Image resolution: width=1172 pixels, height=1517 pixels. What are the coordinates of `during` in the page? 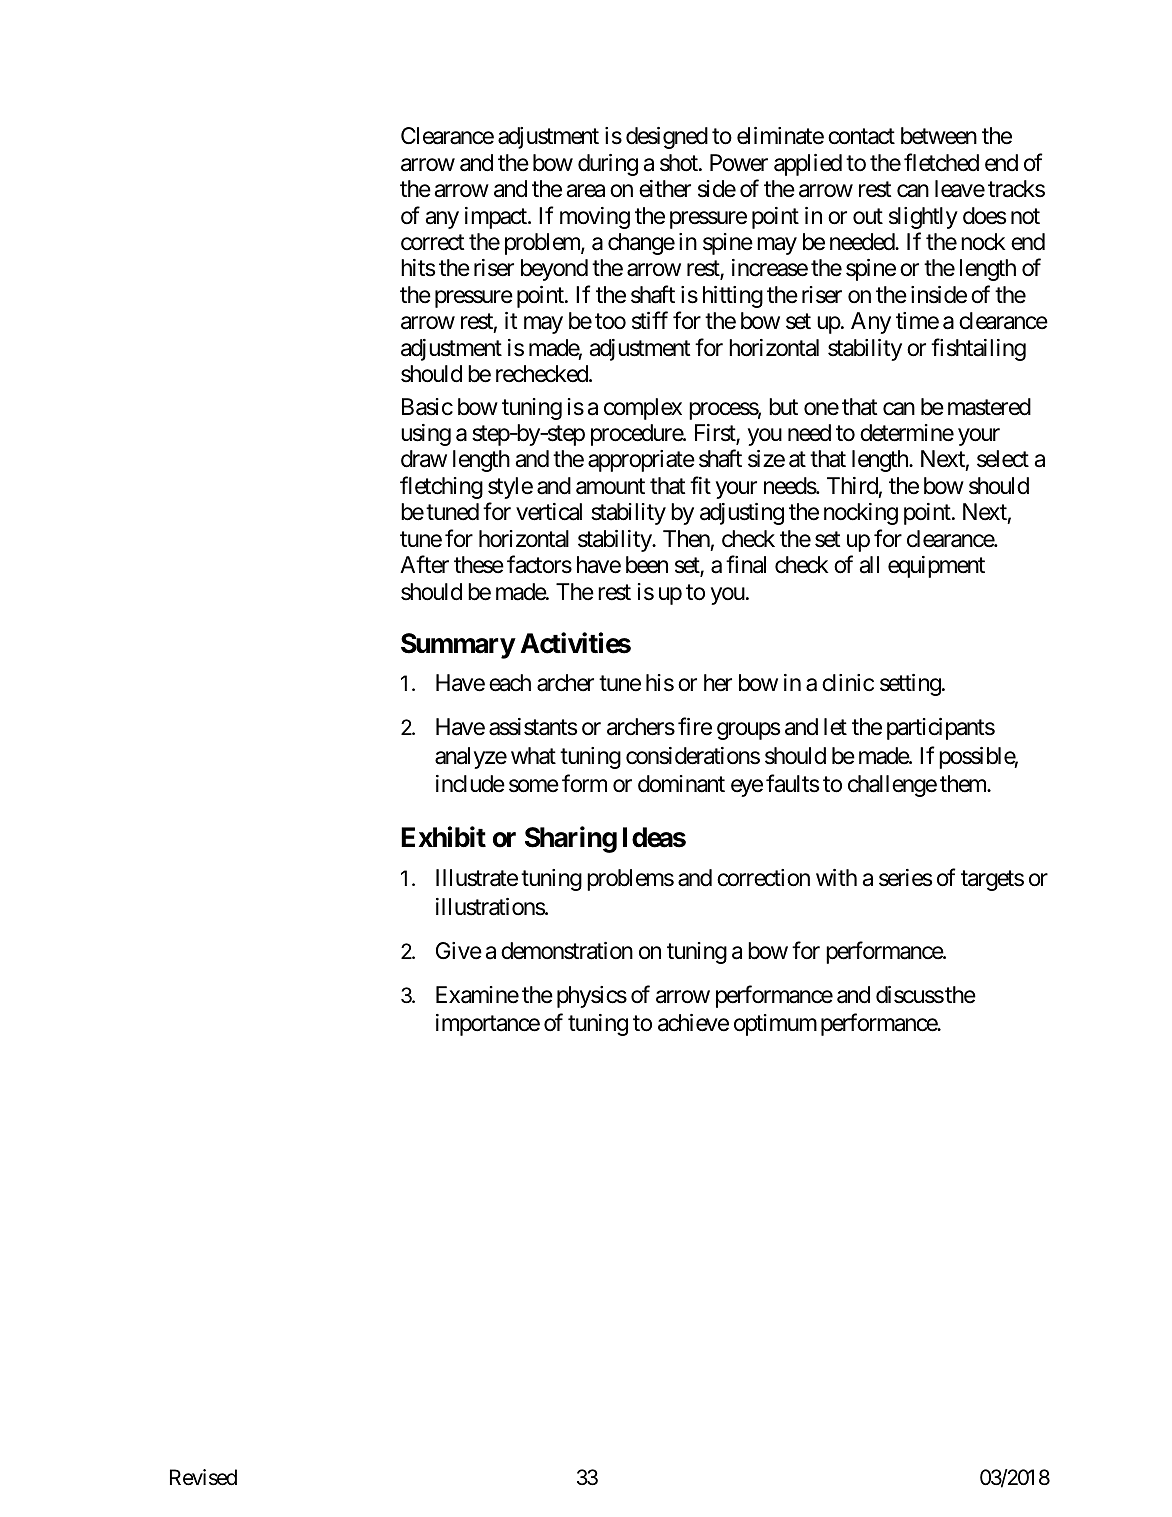 It's located at (608, 165).
